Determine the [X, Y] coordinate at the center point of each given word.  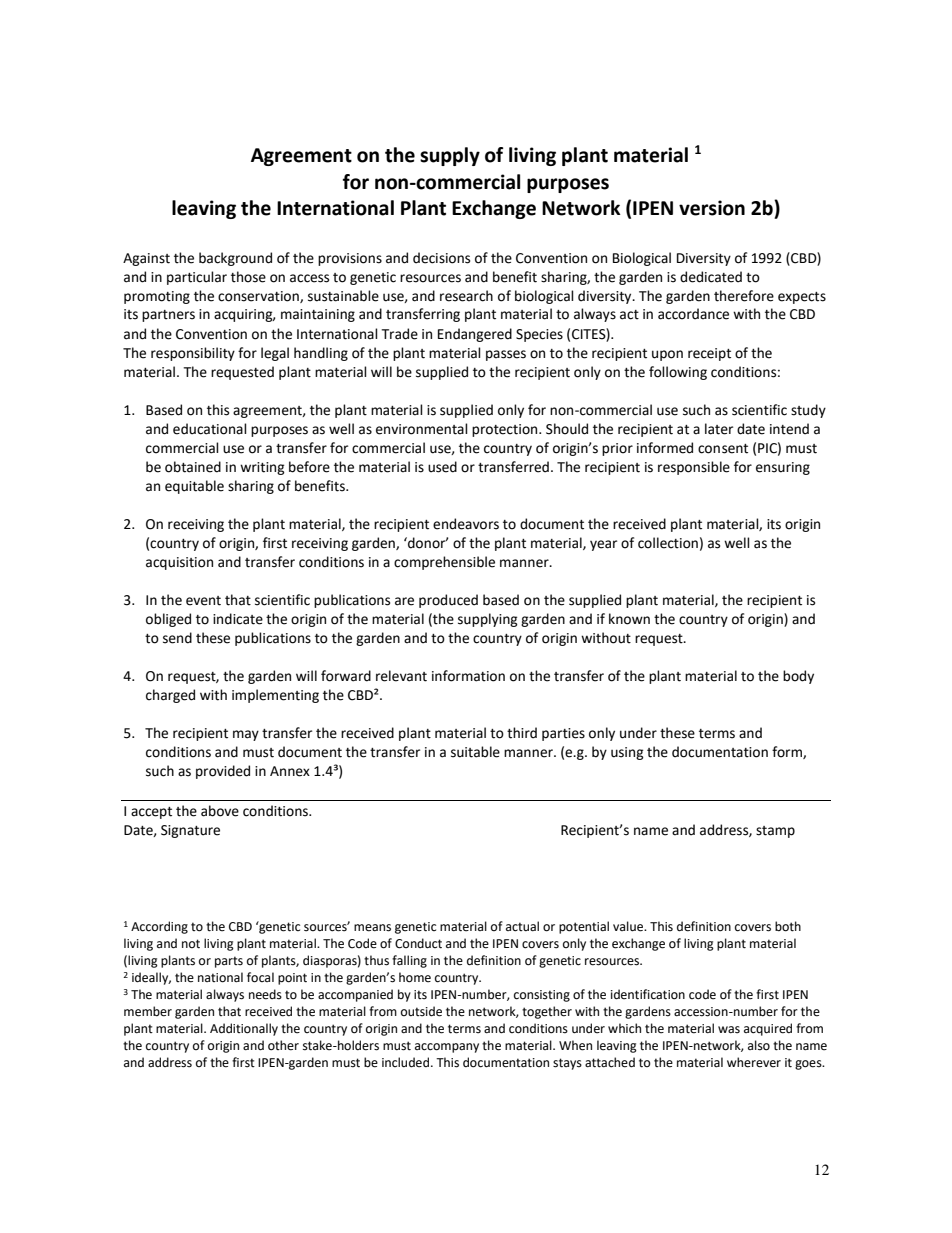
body [798, 677]
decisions [441, 258]
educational [210, 429]
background [235, 259]
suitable [475, 752]
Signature [190, 831]
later [719, 429]
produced [448, 601]
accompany [447, 1048]
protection [506, 430]
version [712, 208]
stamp [775, 832]
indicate [238, 619]
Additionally [244, 1029]
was [729, 1030]
